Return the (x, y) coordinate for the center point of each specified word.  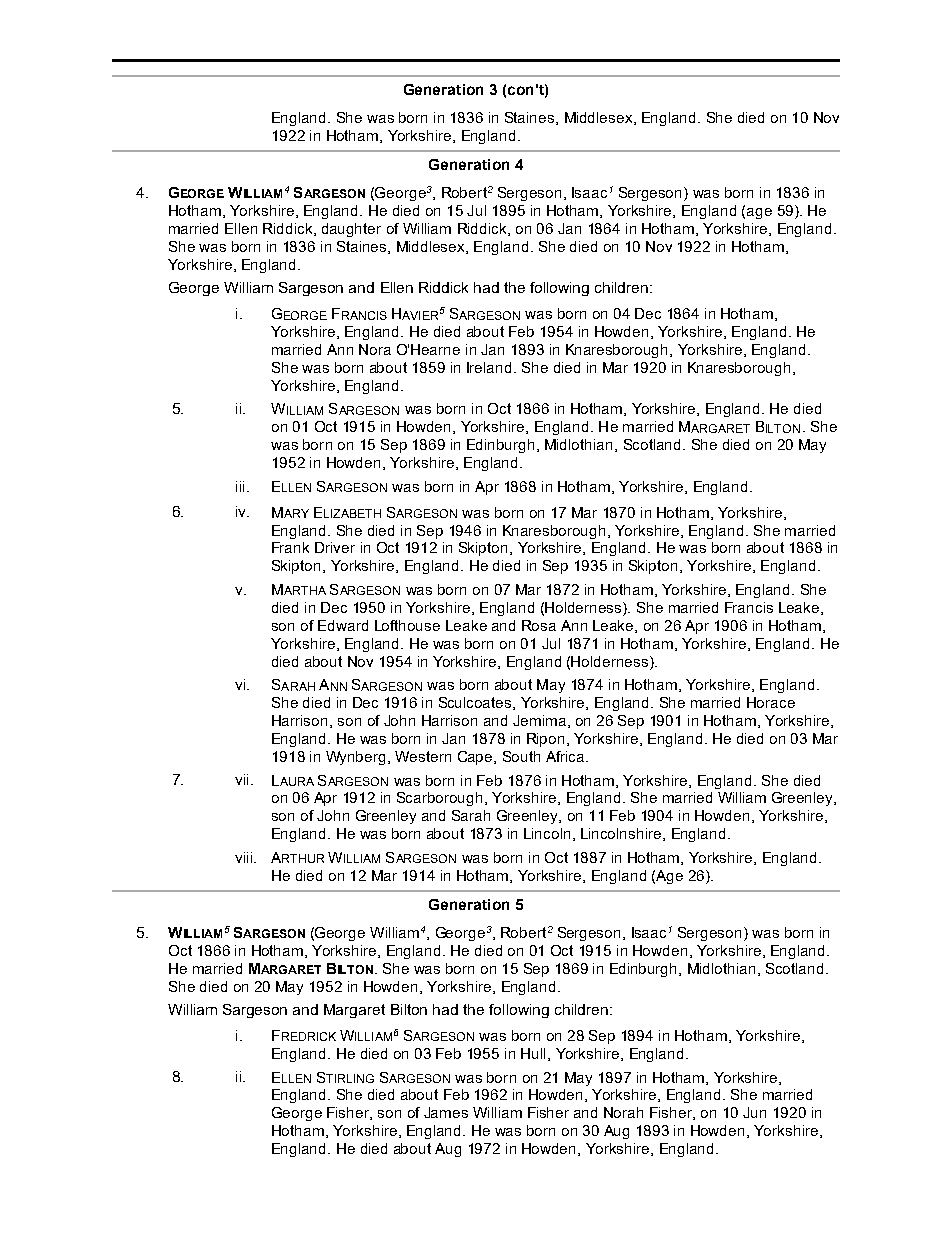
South (521, 756)
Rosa (539, 625)
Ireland (489, 367)
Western (423, 756)
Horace (771, 702)
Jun (754, 1112)
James (446, 1112)
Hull (533, 1053)
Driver (335, 547)
